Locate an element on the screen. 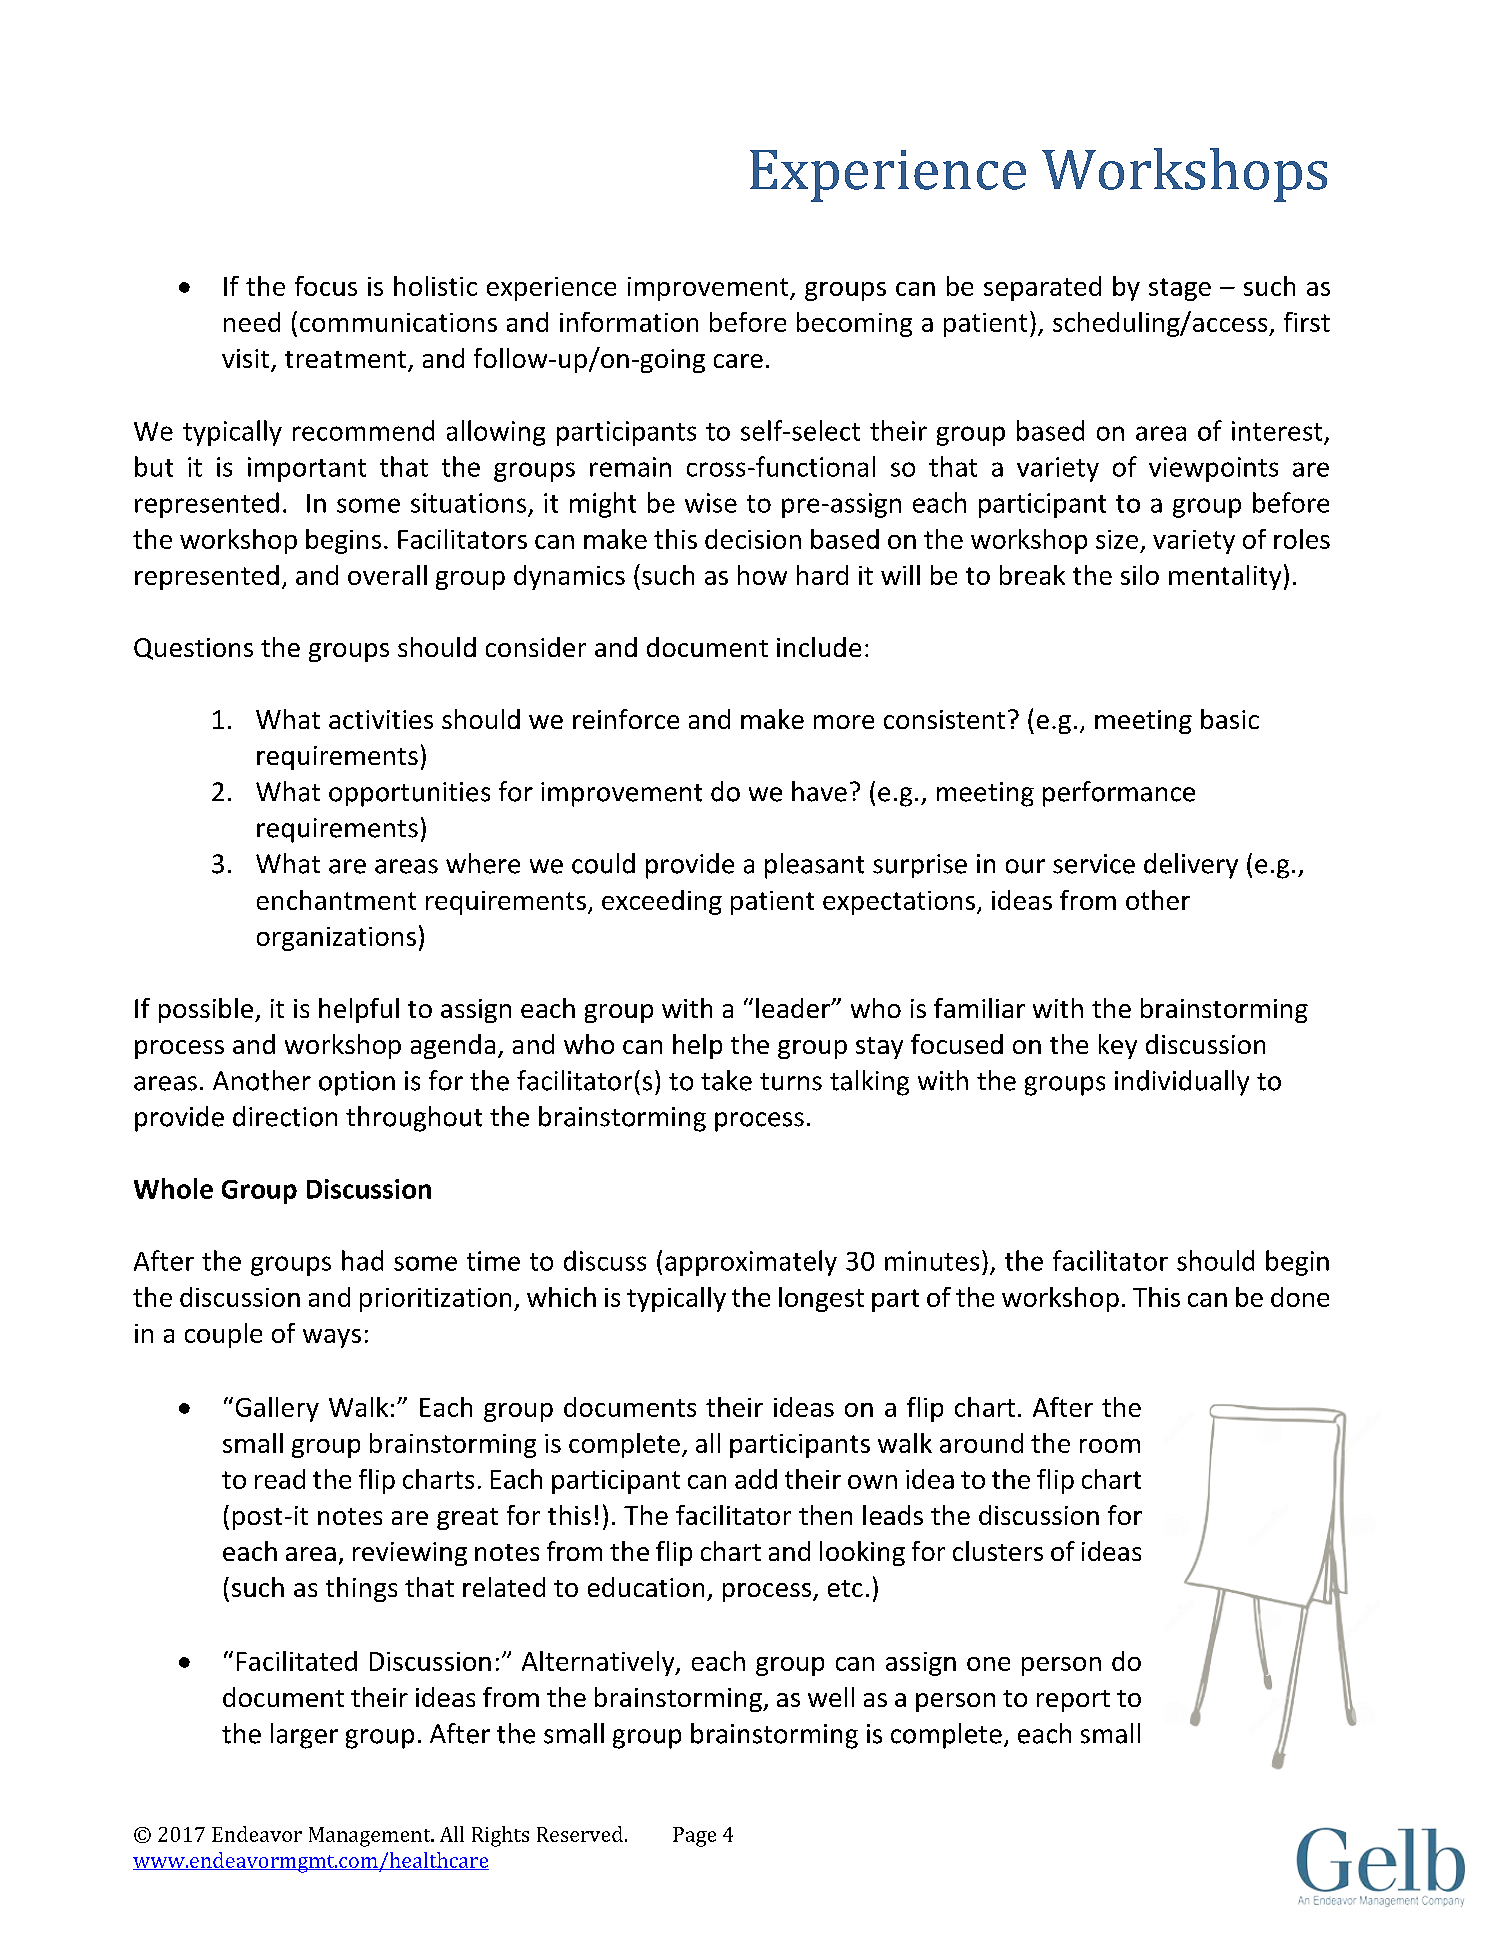 The width and height of the screenshot is (1508, 1952). include is located at coordinates (819, 647).
